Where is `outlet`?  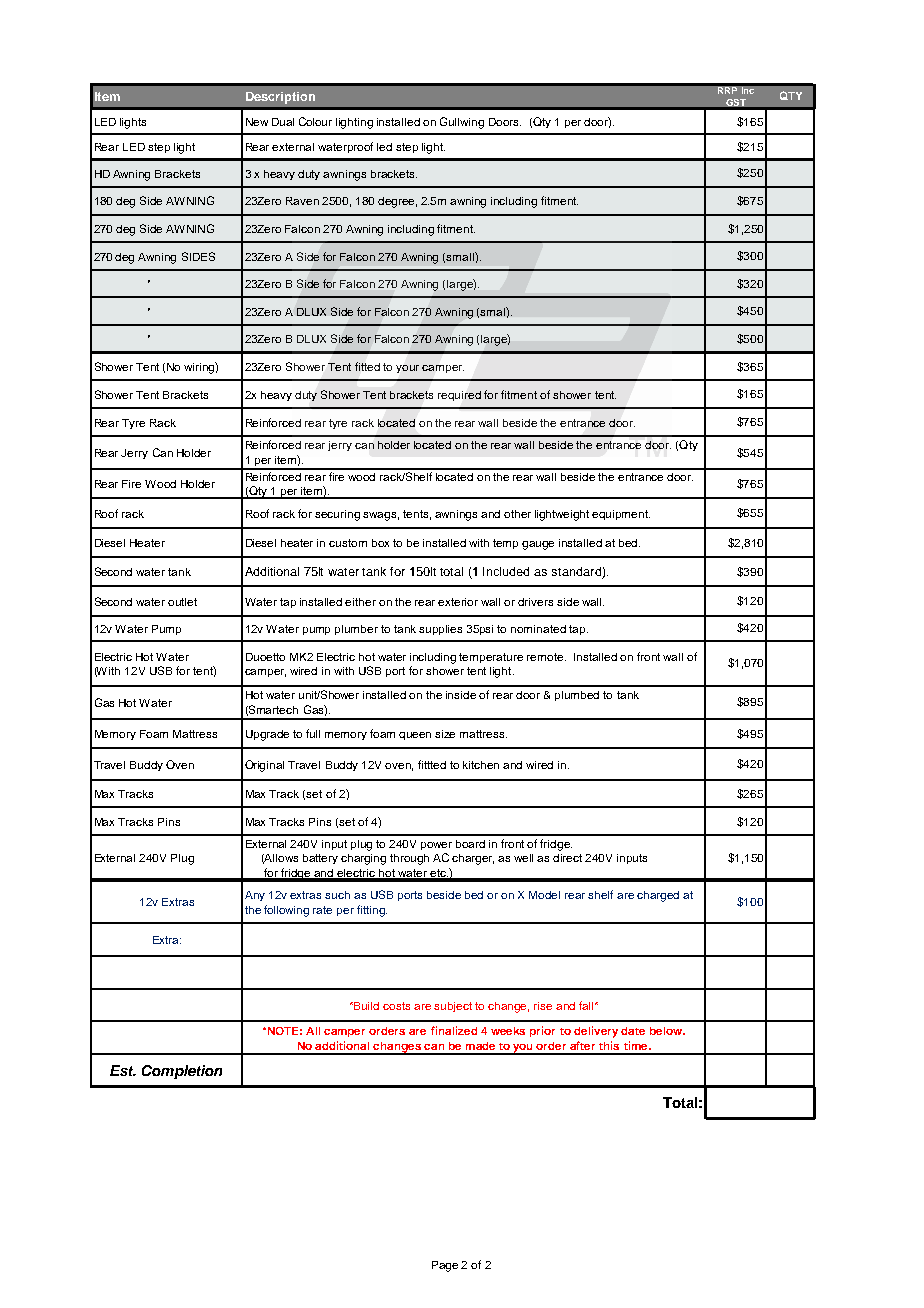 outlet is located at coordinates (182, 602).
